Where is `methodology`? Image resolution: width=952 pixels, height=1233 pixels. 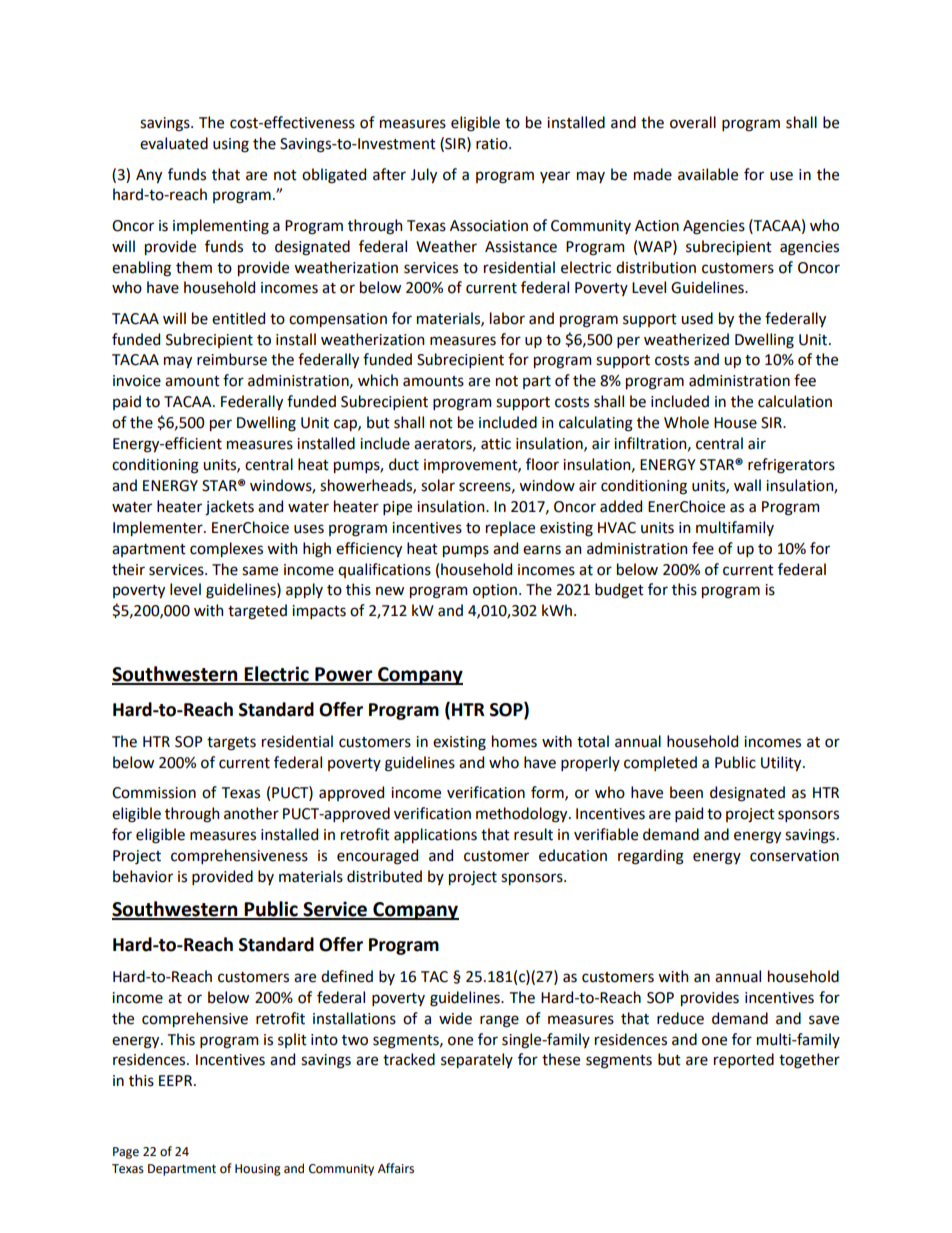
methodology is located at coordinates (523, 815).
